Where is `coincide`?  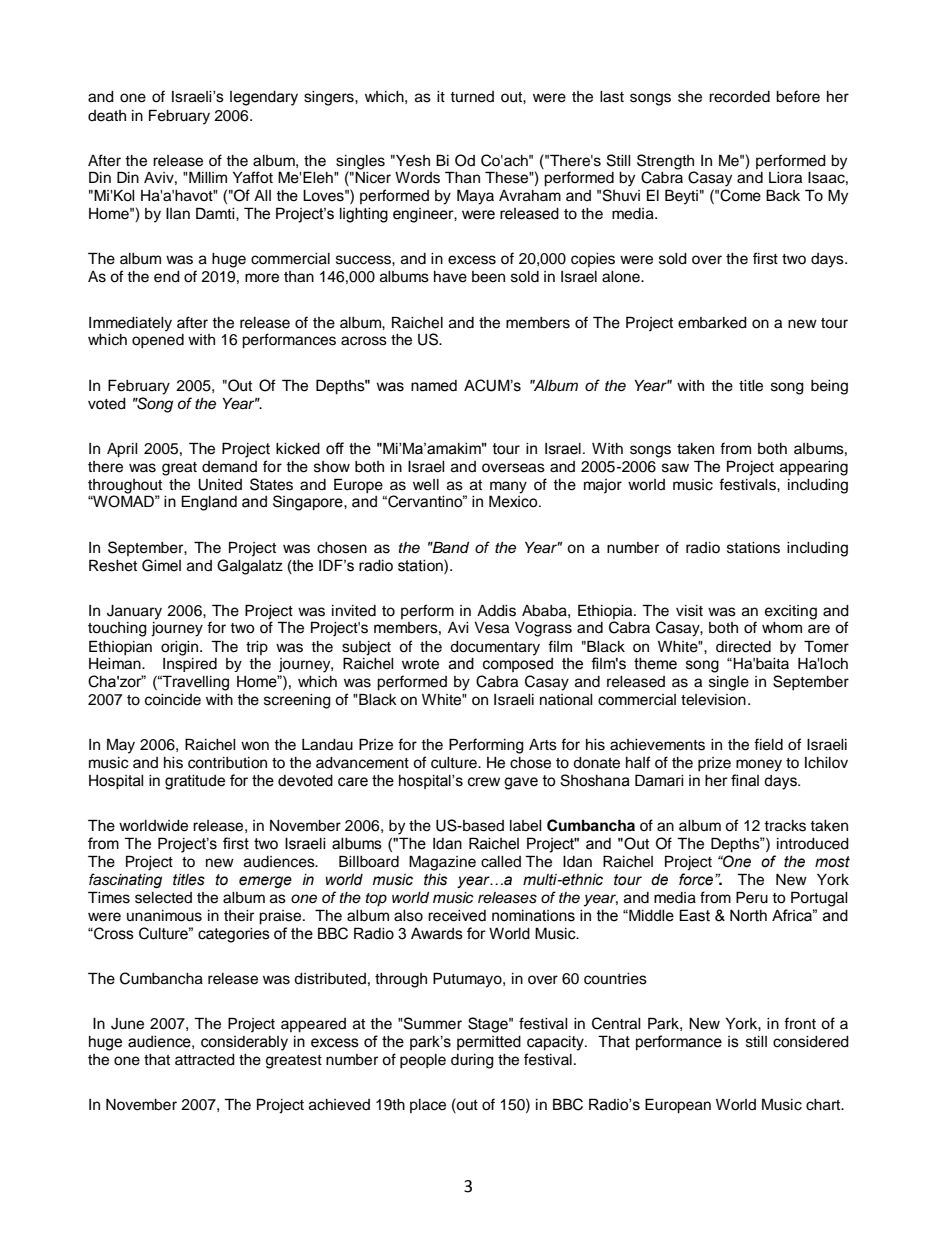 coincide is located at coordinates (173, 700).
